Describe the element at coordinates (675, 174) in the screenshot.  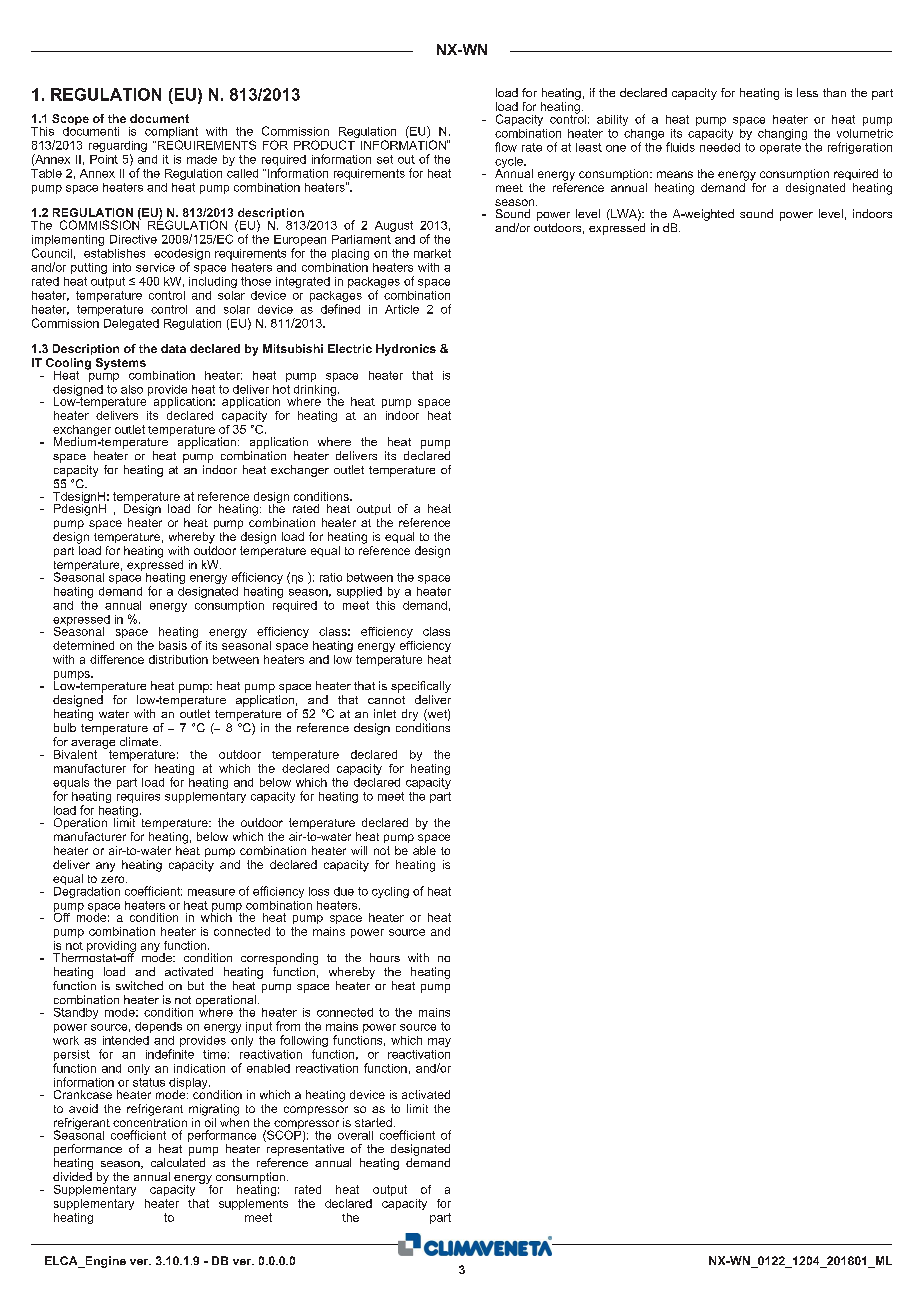
I see `means` at that location.
